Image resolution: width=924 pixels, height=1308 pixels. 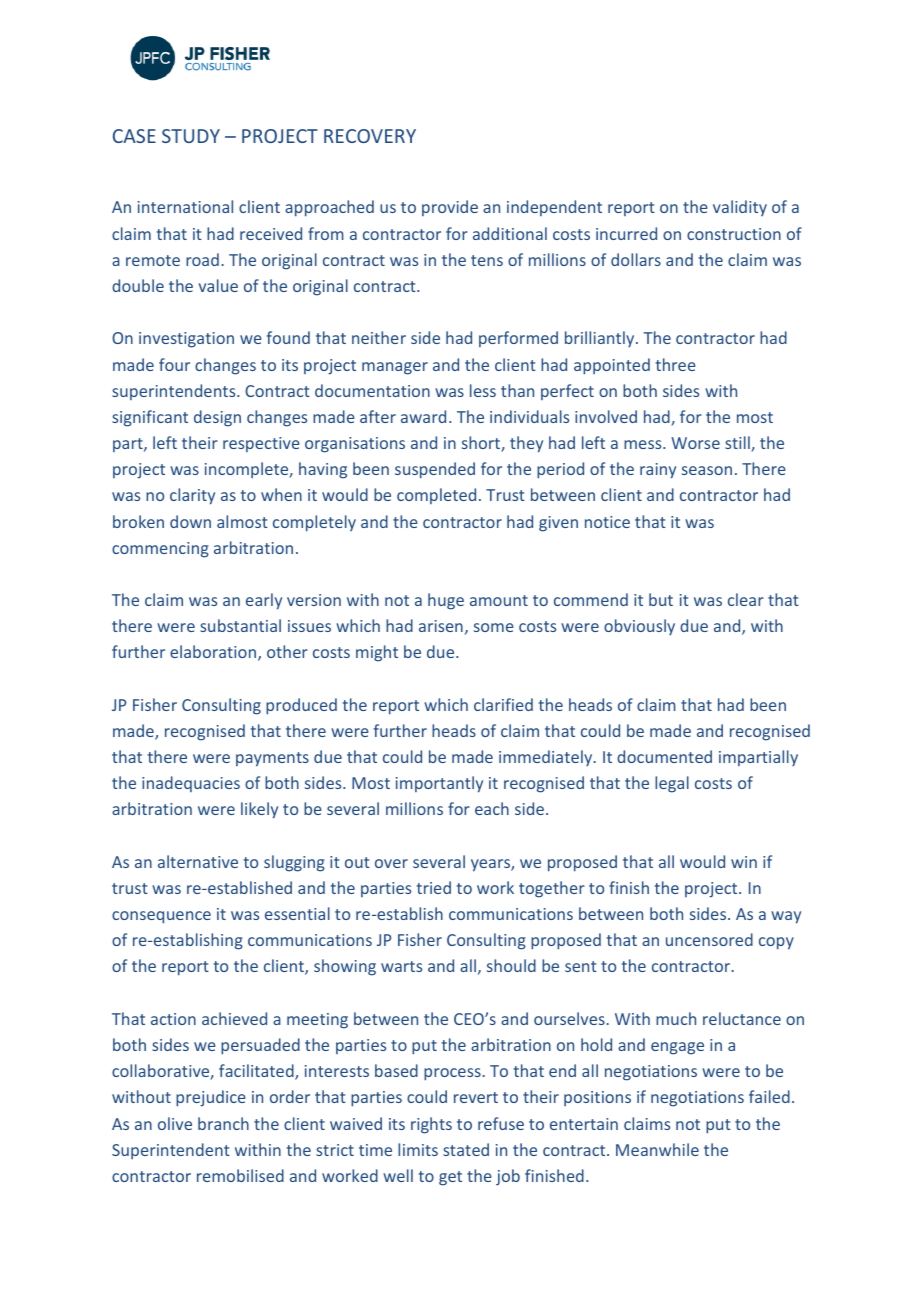 What do you see at coordinates (492, 808) in the image?
I see `each` at bounding box center [492, 808].
